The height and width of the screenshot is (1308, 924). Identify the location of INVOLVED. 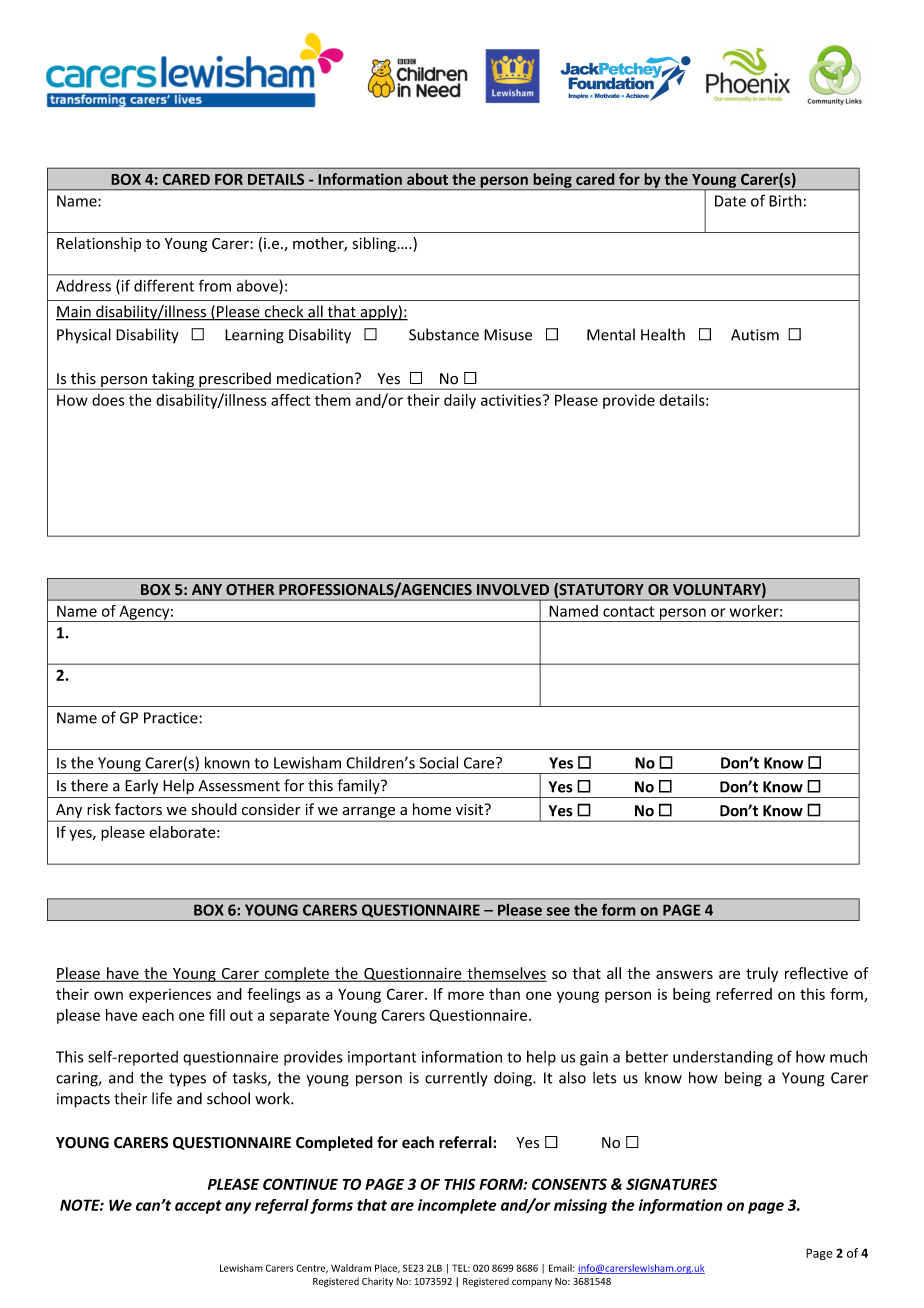
(513, 590).
